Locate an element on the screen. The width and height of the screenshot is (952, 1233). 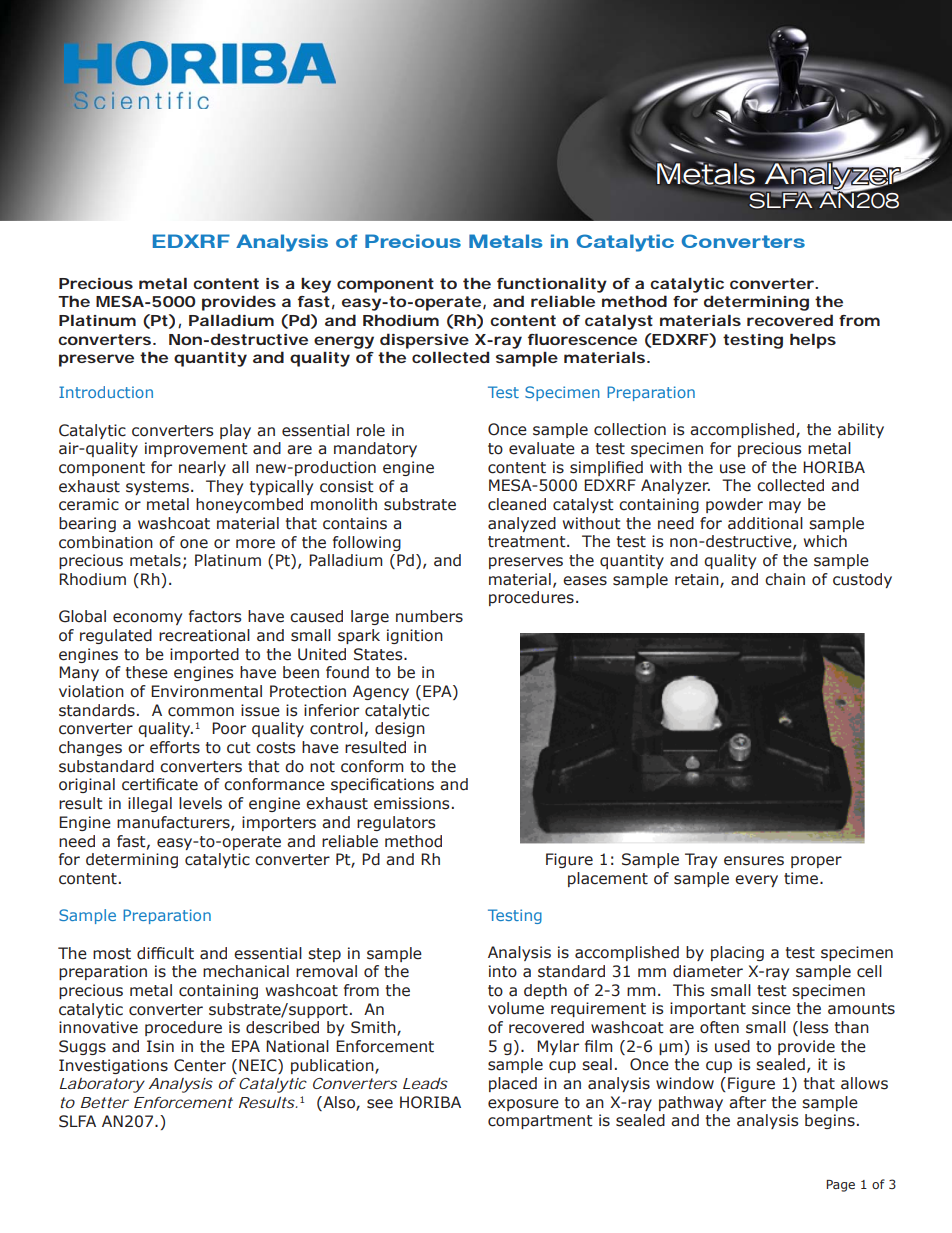
efforts is located at coordinates (175, 747).
